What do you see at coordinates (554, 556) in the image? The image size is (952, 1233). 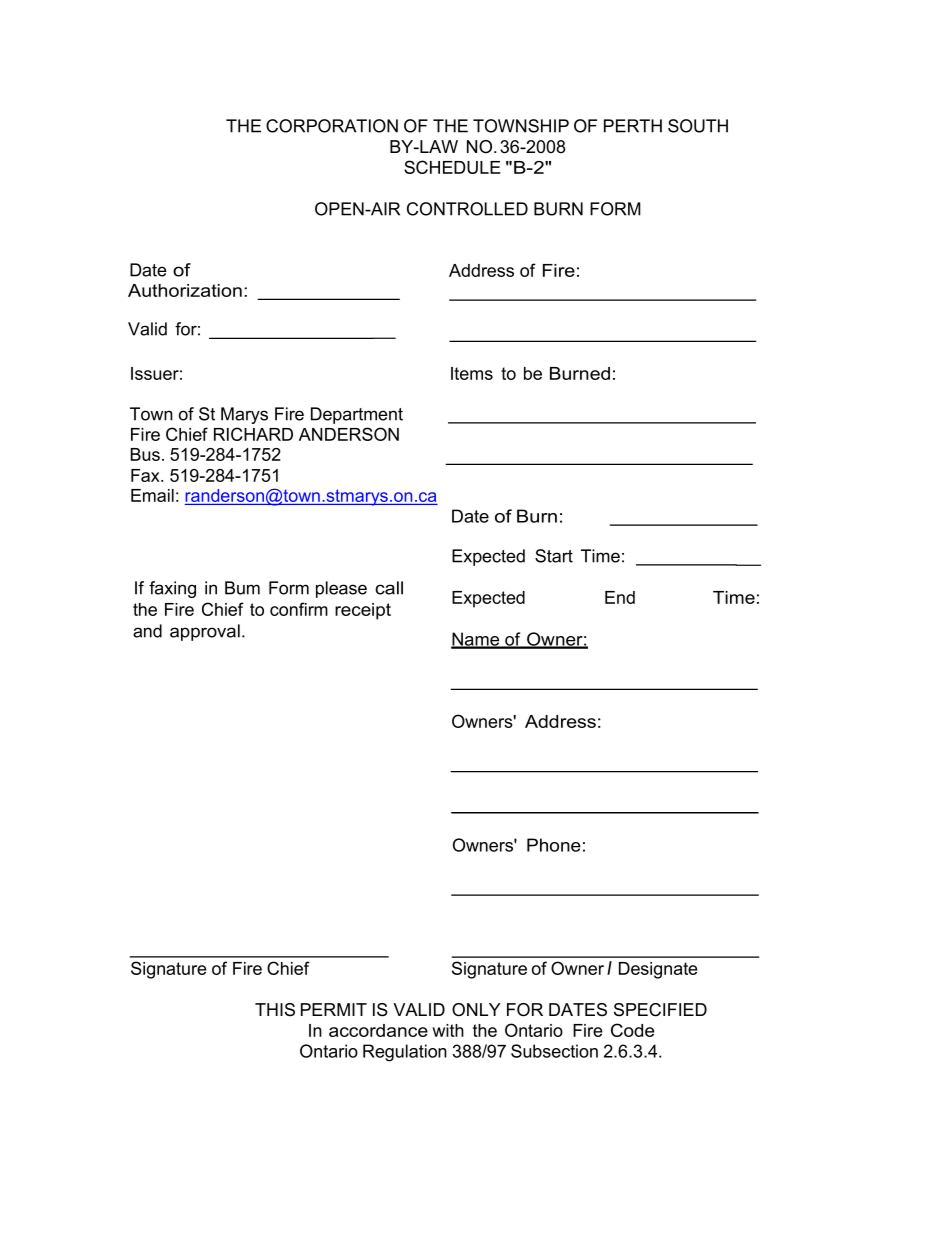 I see `Start` at bounding box center [554, 556].
